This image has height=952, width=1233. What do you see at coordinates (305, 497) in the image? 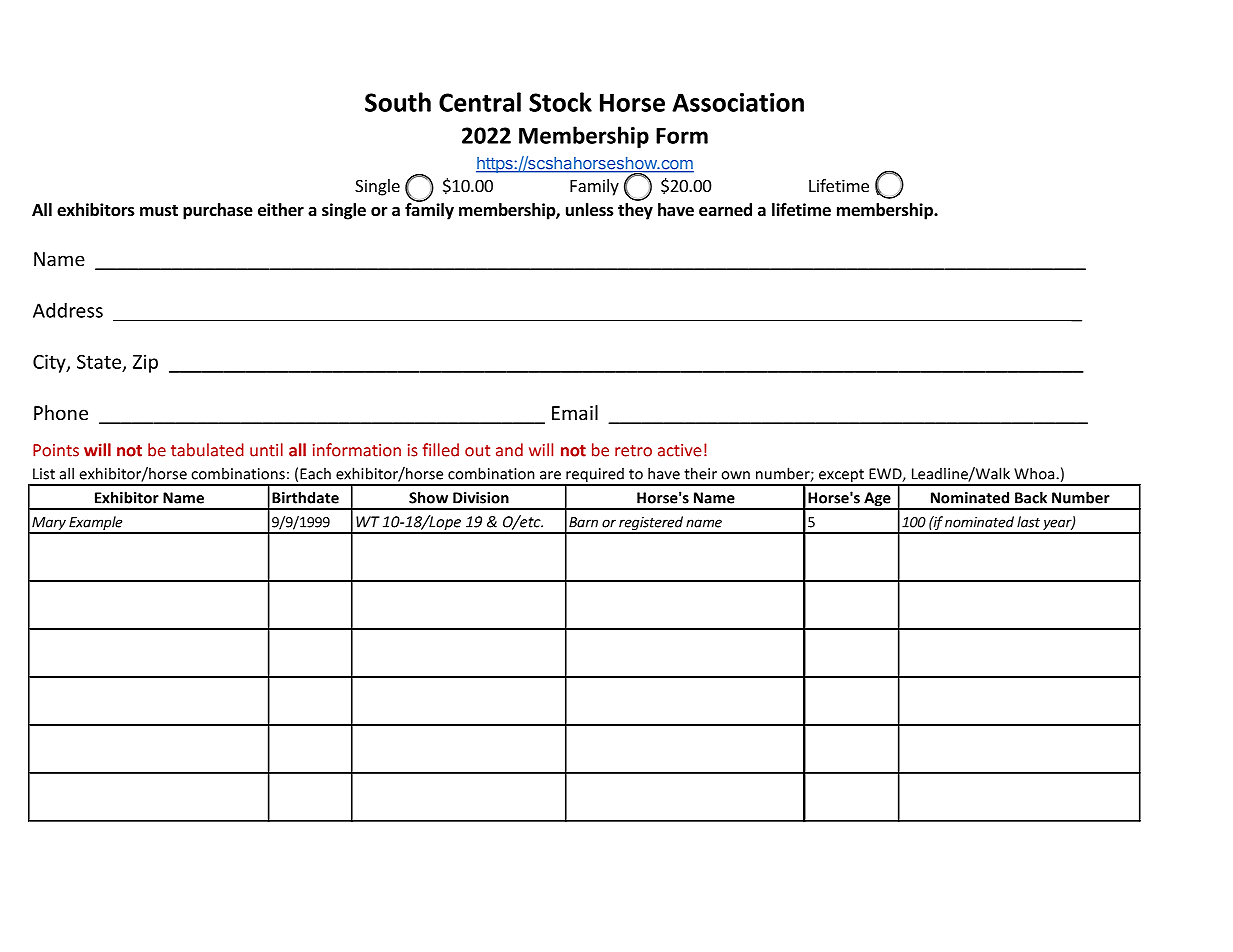
I see `Birthdate` at bounding box center [305, 497].
